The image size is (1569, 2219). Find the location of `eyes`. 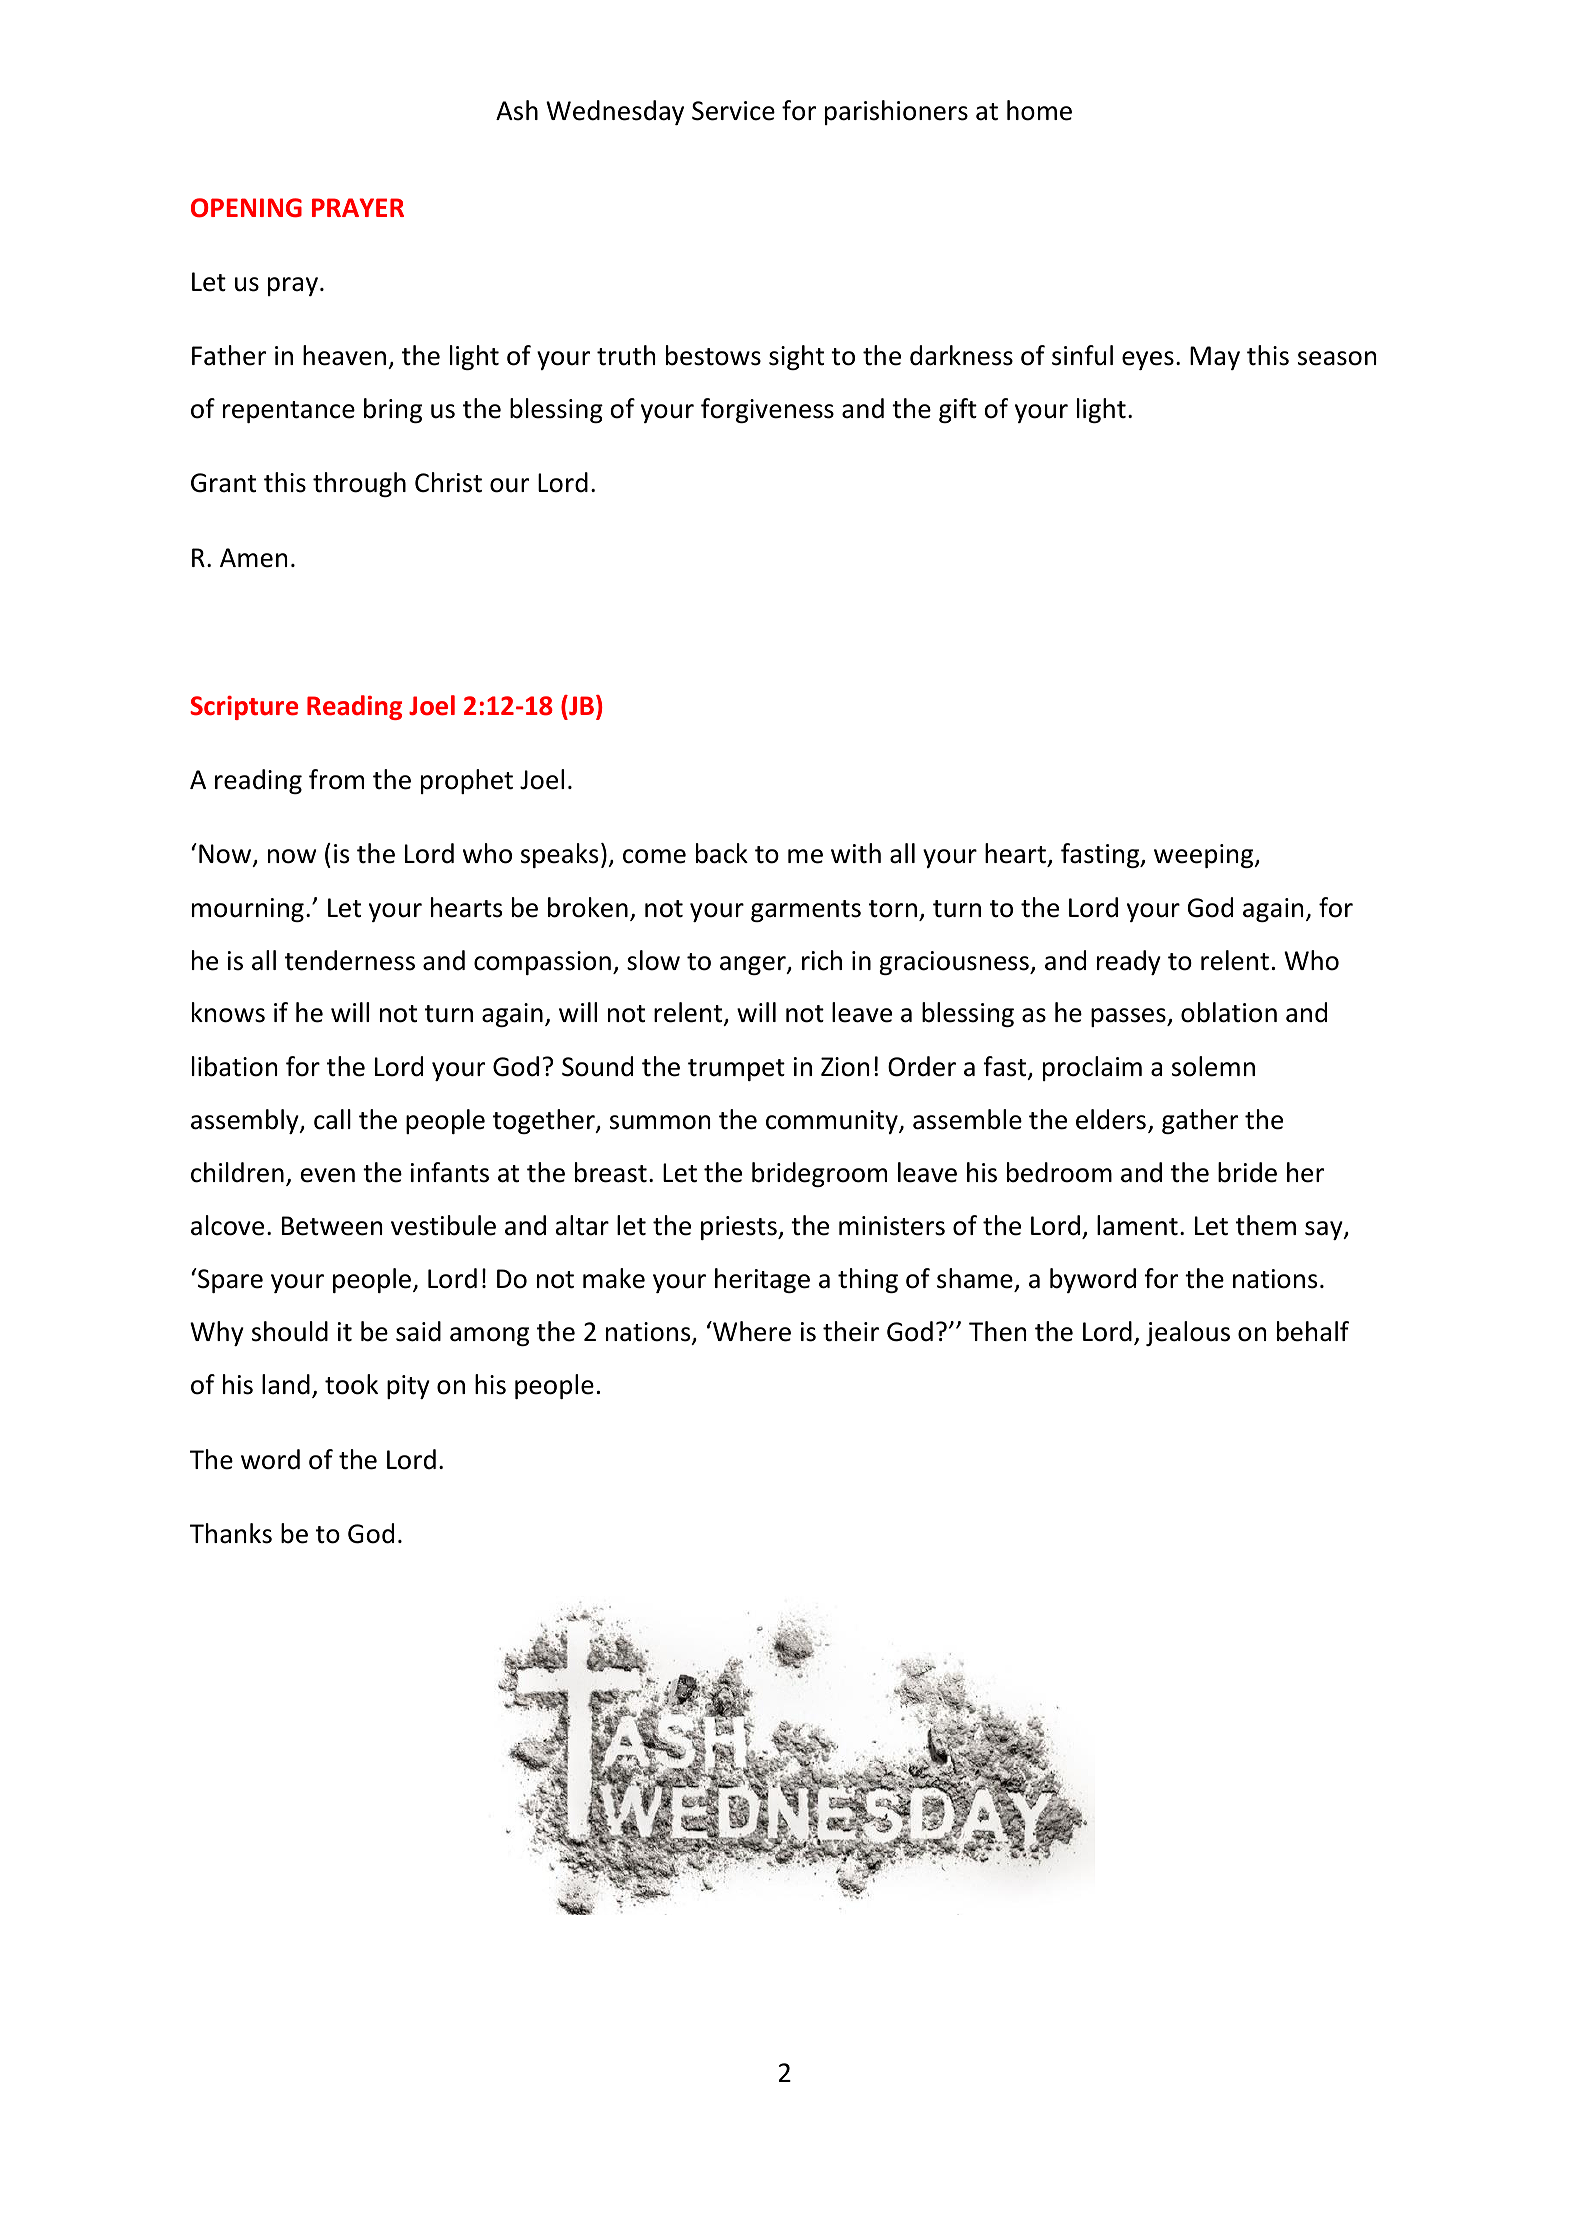

eyes is located at coordinates (1148, 360).
